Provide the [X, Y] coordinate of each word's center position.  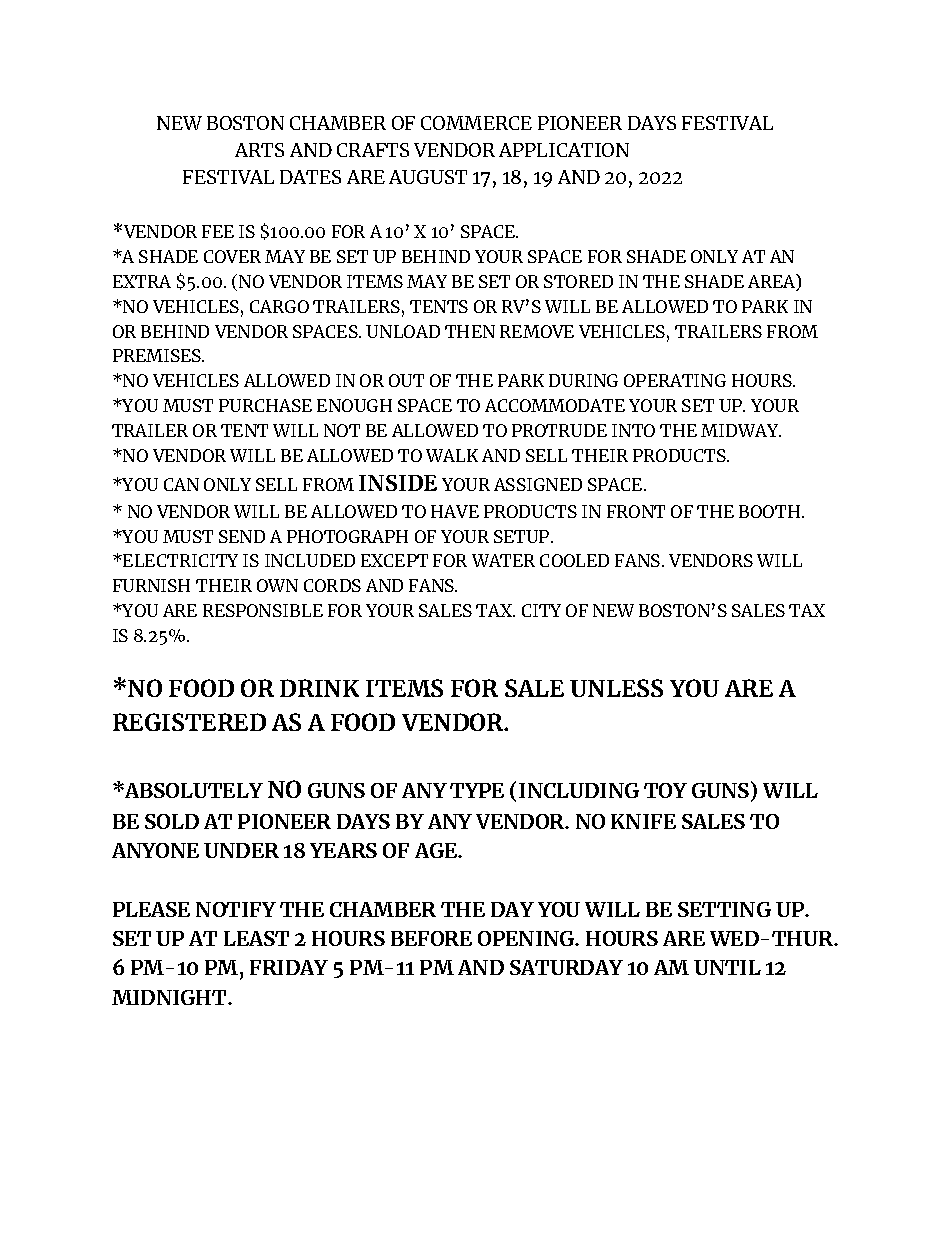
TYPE [477, 790]
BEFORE [431, 938]
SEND [242, 536]
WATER [503, 560]
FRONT [636, 511]
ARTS [259, 150]
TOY [665, 790]
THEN [470, 331]
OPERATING [675, 380]
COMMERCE [476, 123]
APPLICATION [564, 150]
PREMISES [158, 355]
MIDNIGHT [170, 997]
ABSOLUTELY [193, 790]
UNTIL [727, 967]
